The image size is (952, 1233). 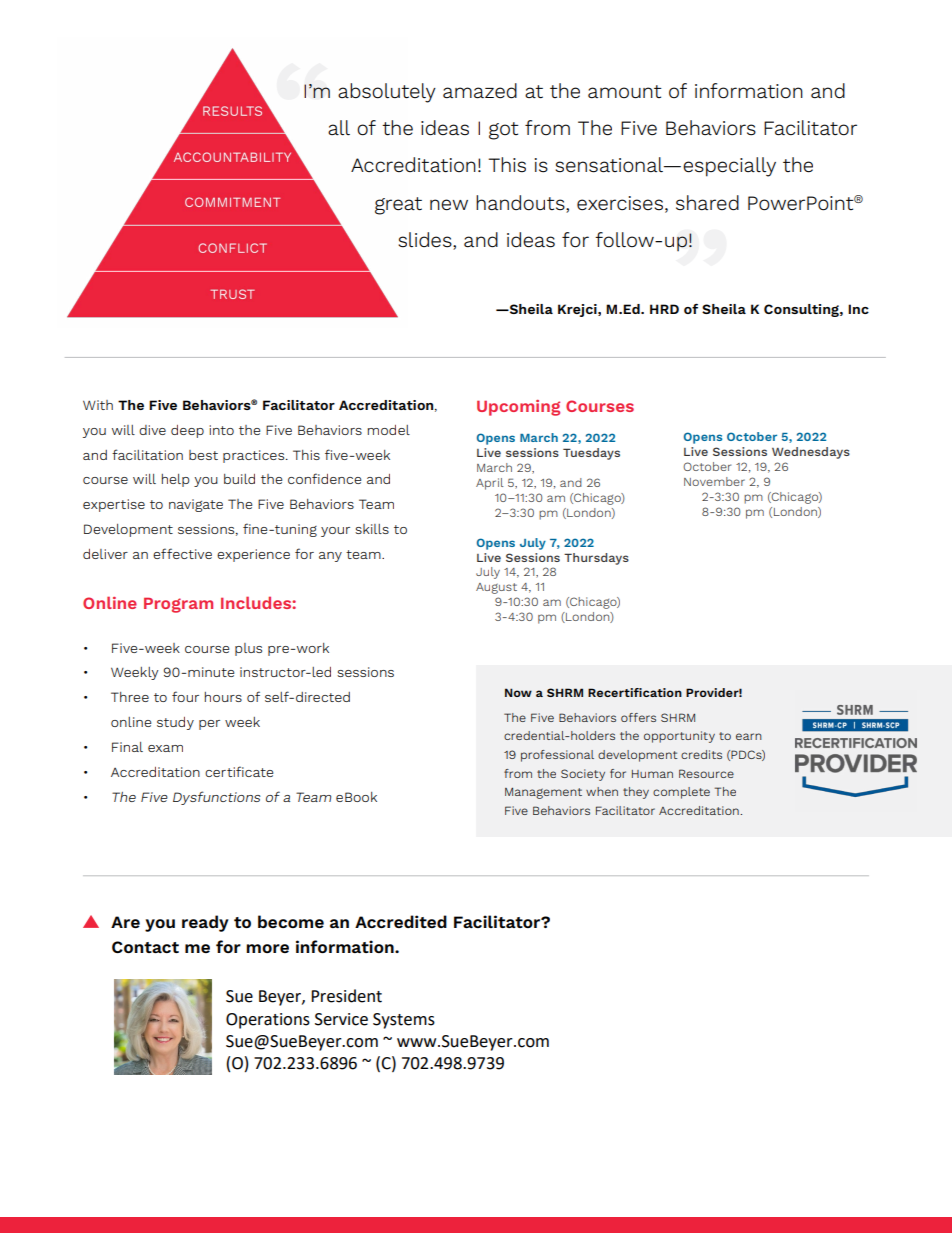 I want to click on absolutely, so click(x=387, y=93).
